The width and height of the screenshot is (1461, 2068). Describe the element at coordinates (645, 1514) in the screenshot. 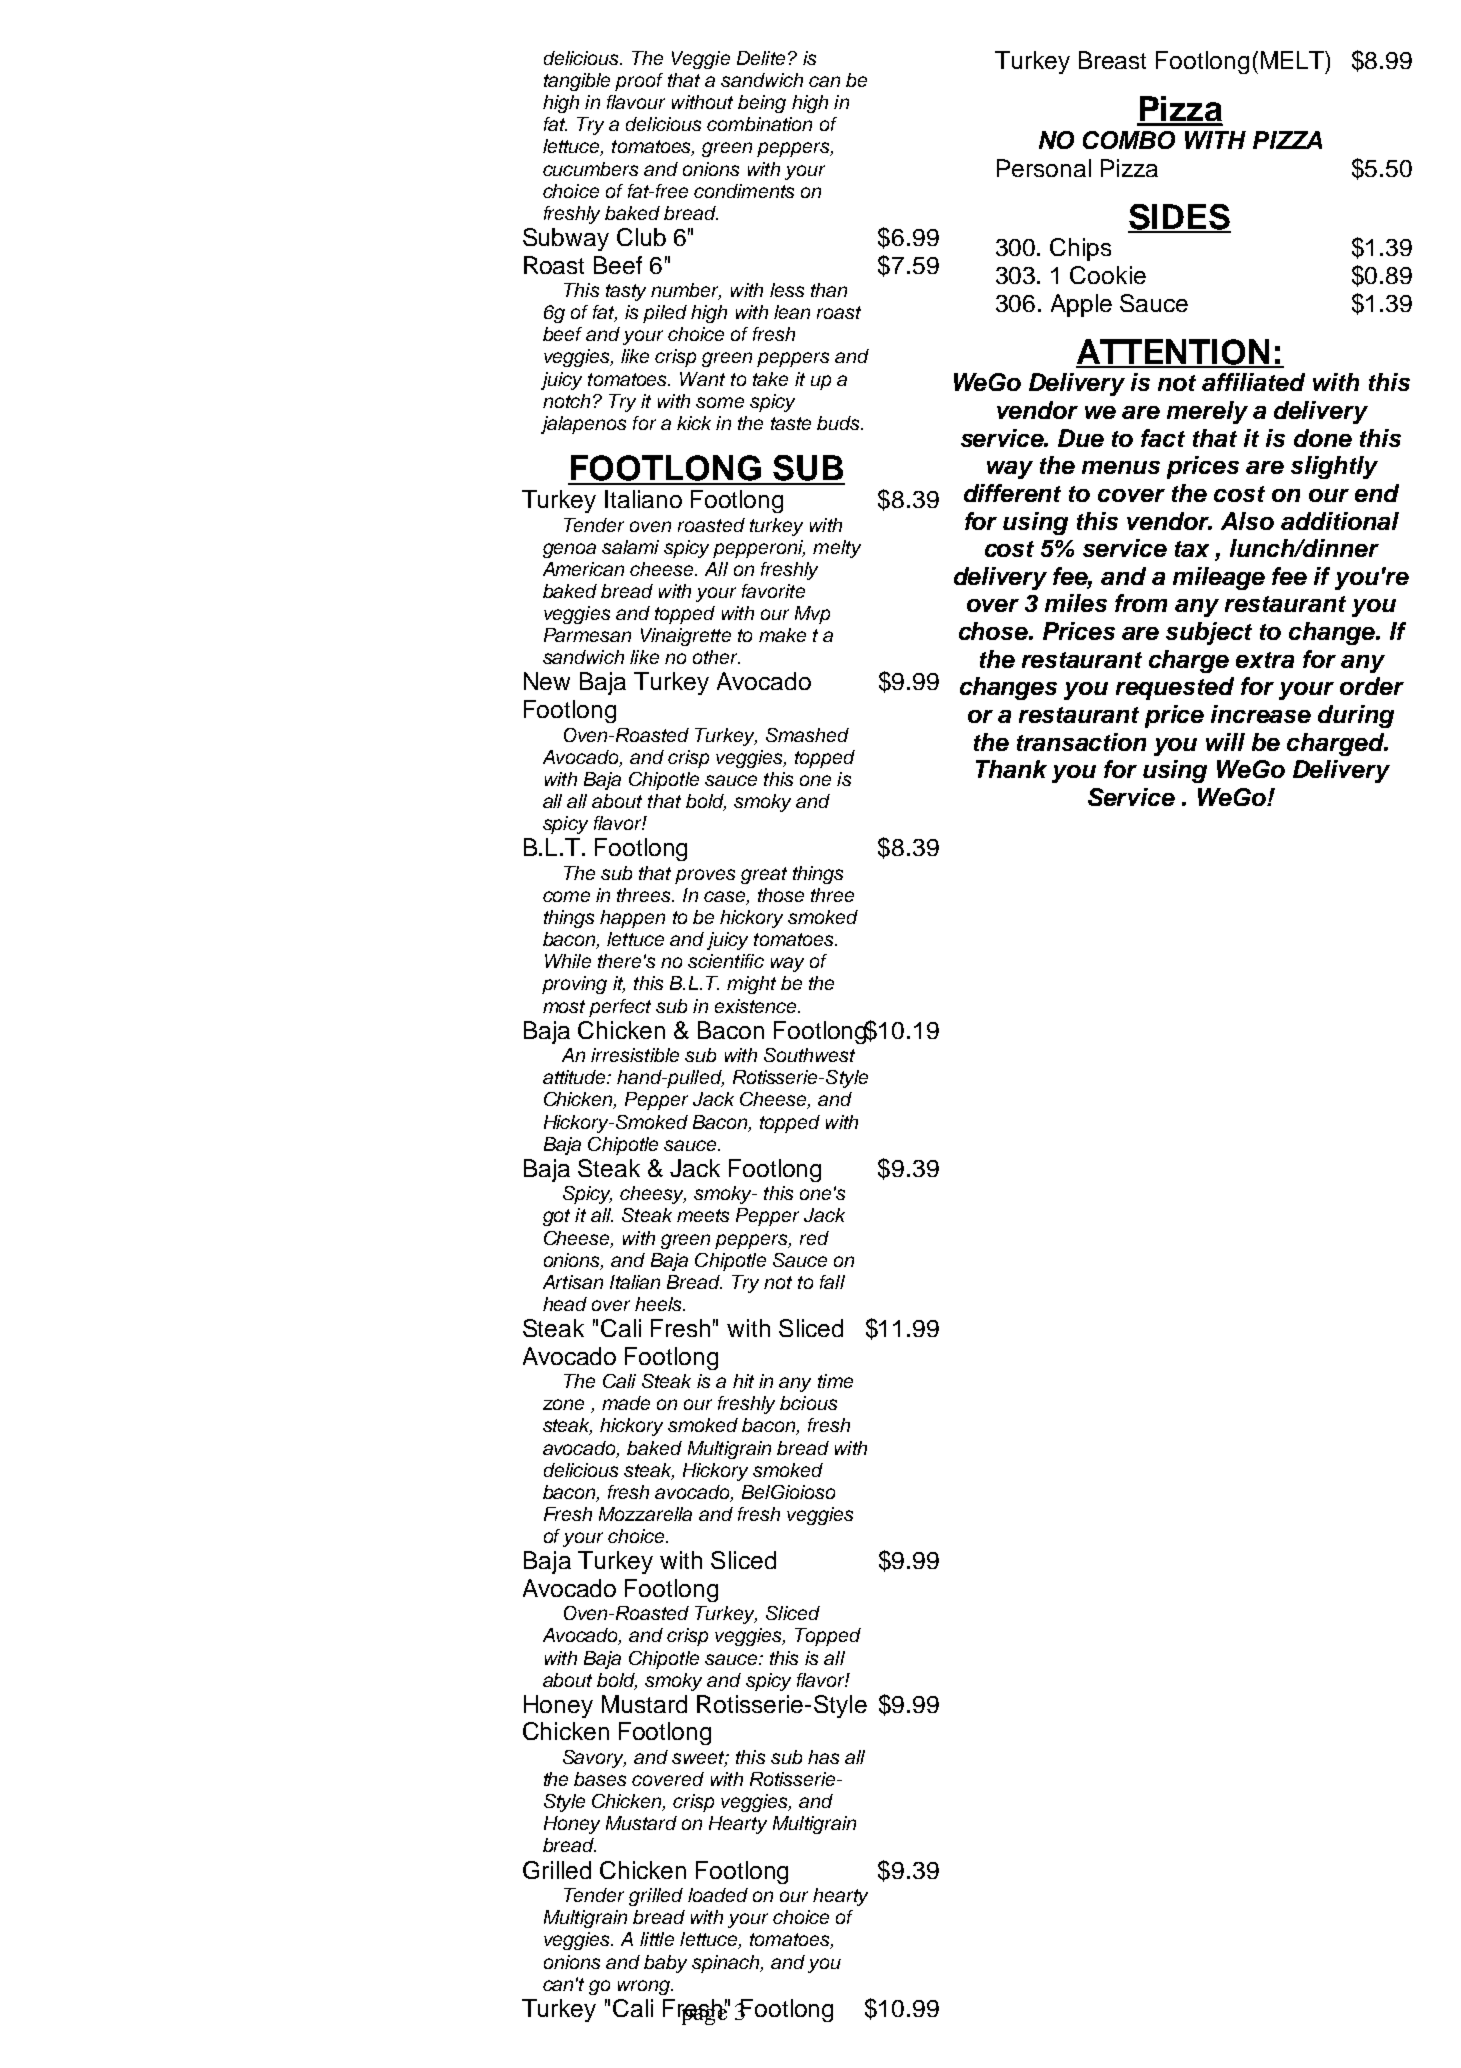

I see `Mozzarella` at that location.
